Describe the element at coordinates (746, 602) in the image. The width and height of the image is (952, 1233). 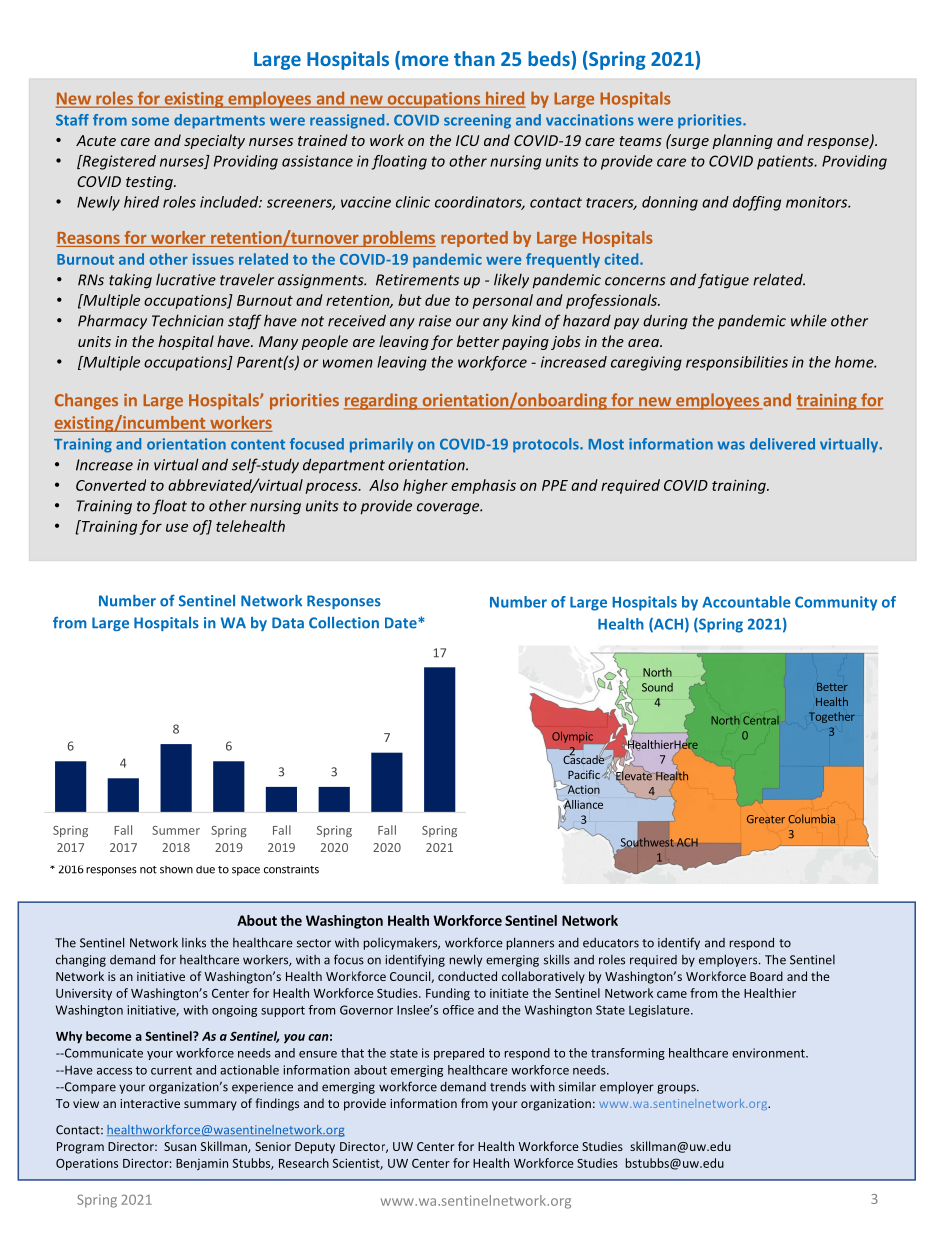
I see `Accountable` at that location.
